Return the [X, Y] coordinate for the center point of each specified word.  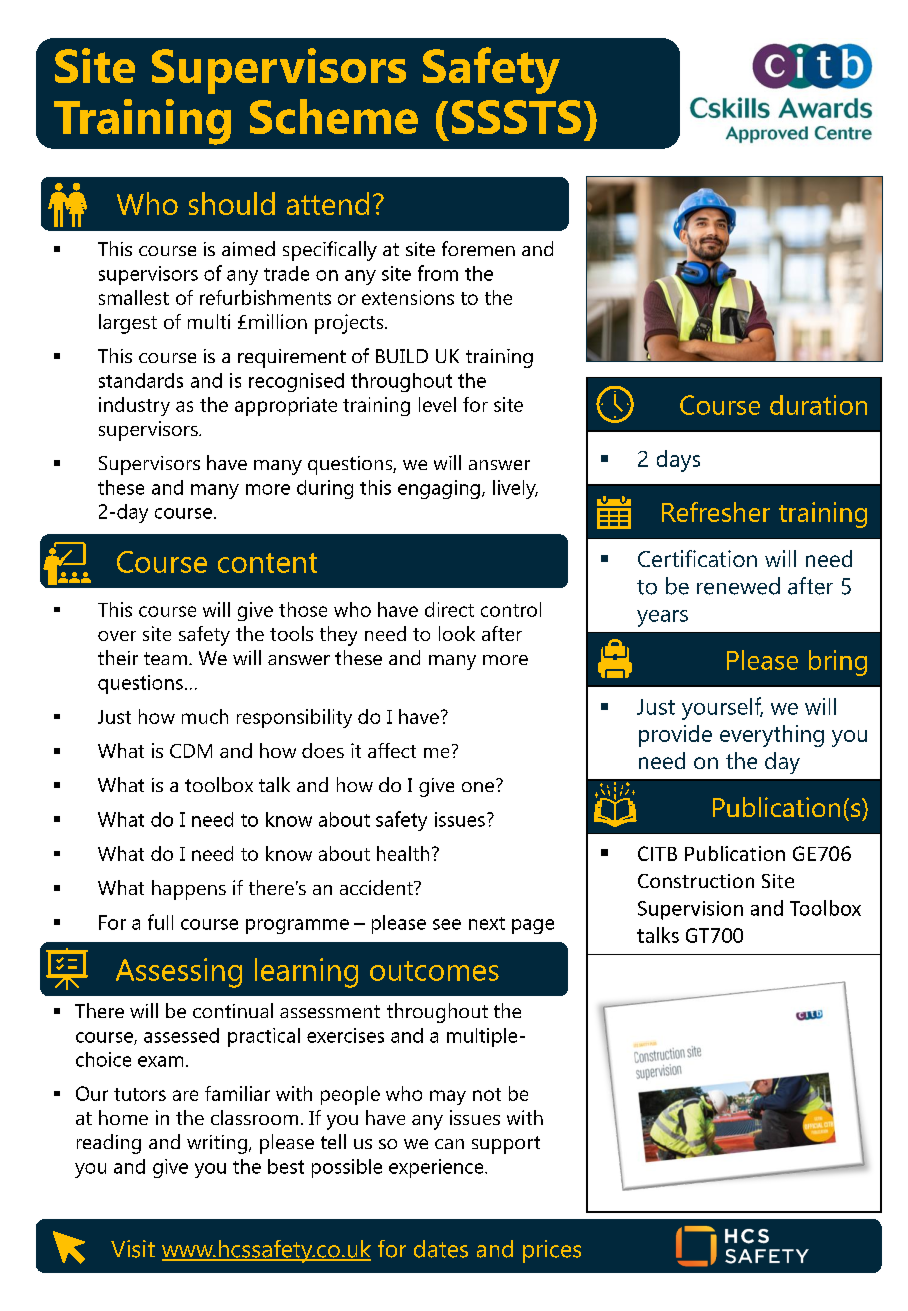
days [678, 461]
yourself [722, 708]
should [232, 203]
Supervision [690, 910]
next [487, 923]
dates [441, 1249]
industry [134, 406]
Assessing [179, 973]
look [457, 633]
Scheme [334, 116]
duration [818, 405]
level [437, 404]
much [205, 716]
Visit [133, 1249]
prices [552, 1251]
